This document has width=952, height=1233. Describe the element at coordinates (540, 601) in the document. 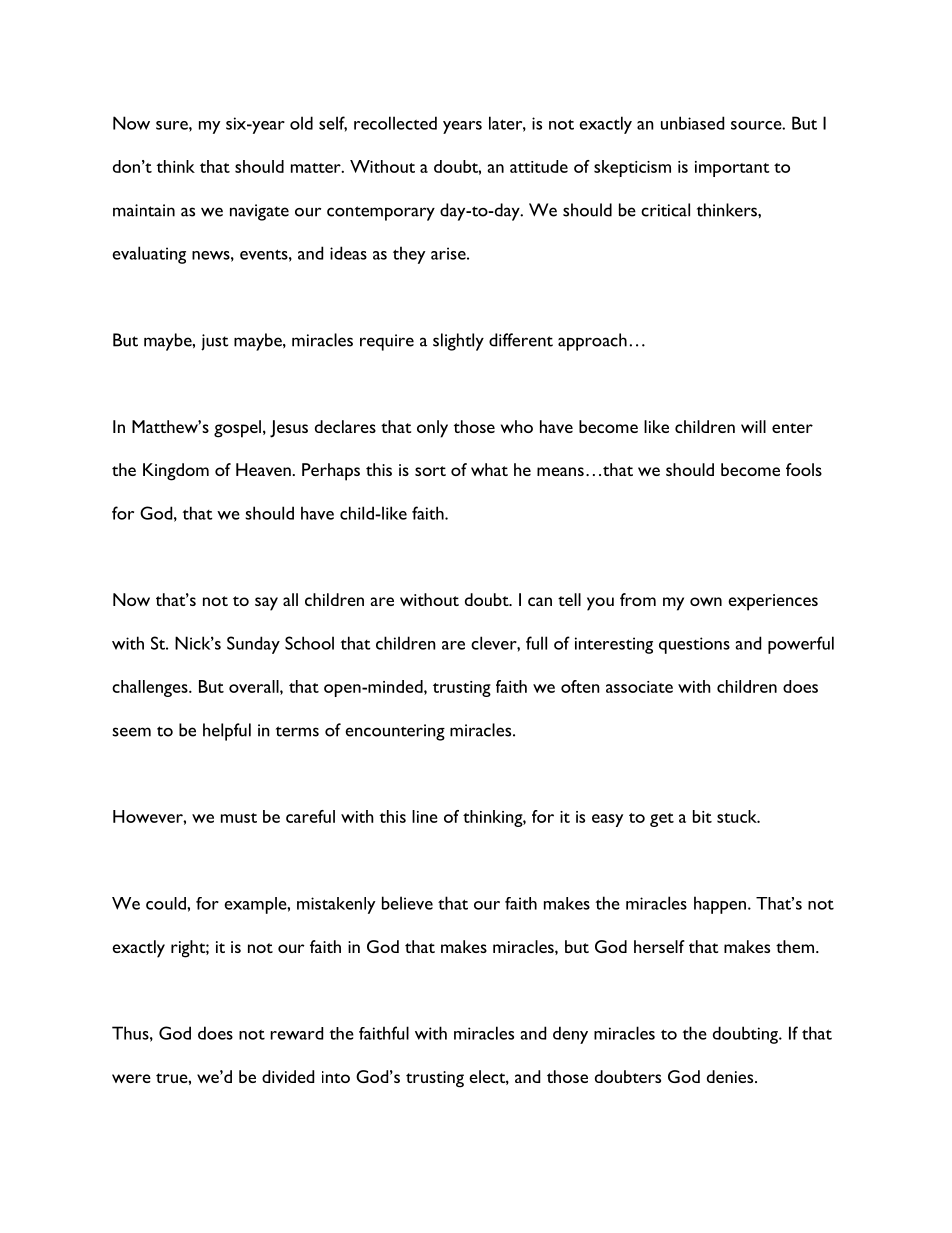

I see `can` at that location.
